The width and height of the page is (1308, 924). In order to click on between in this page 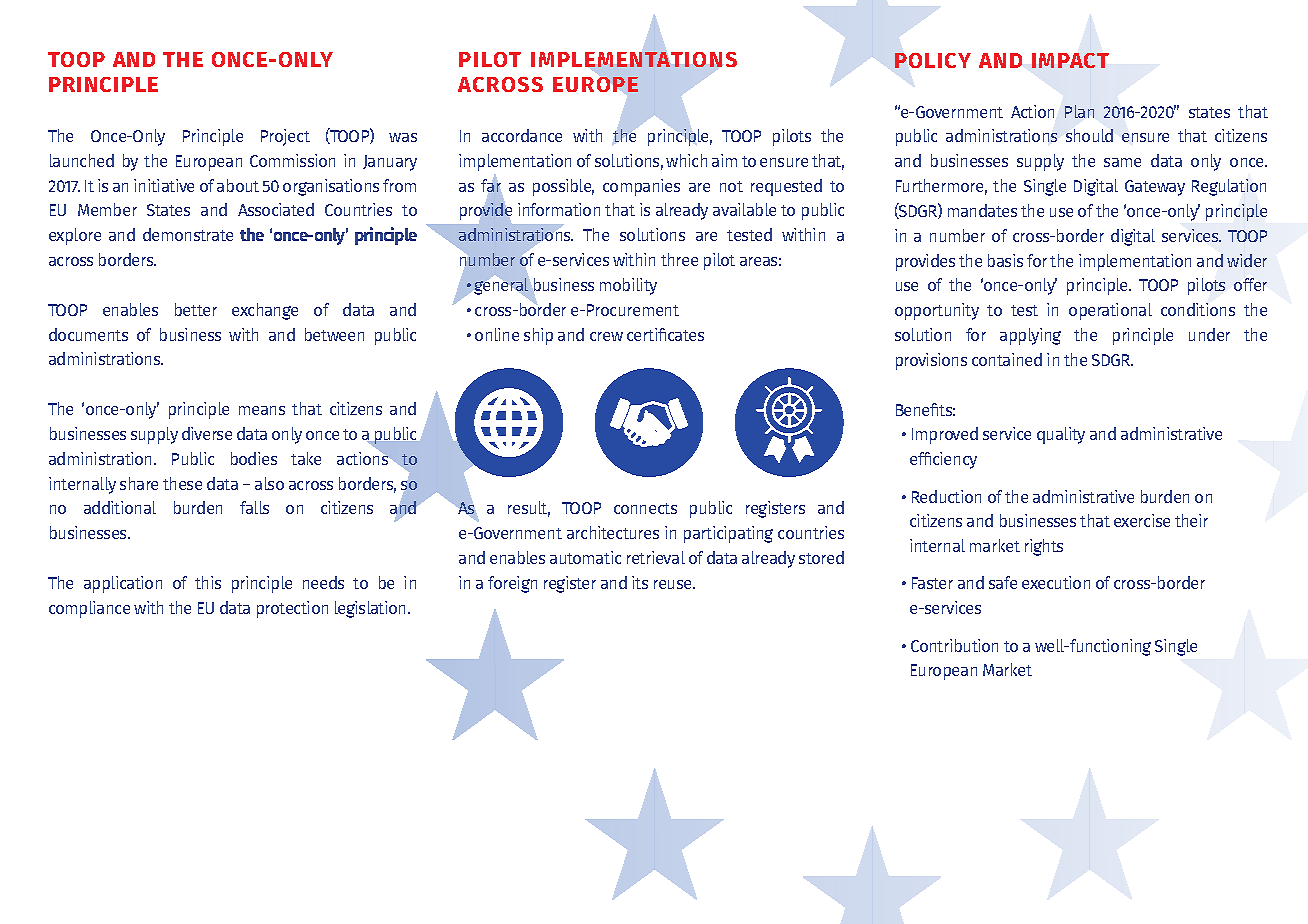, I will do `click(334, 334)`.
